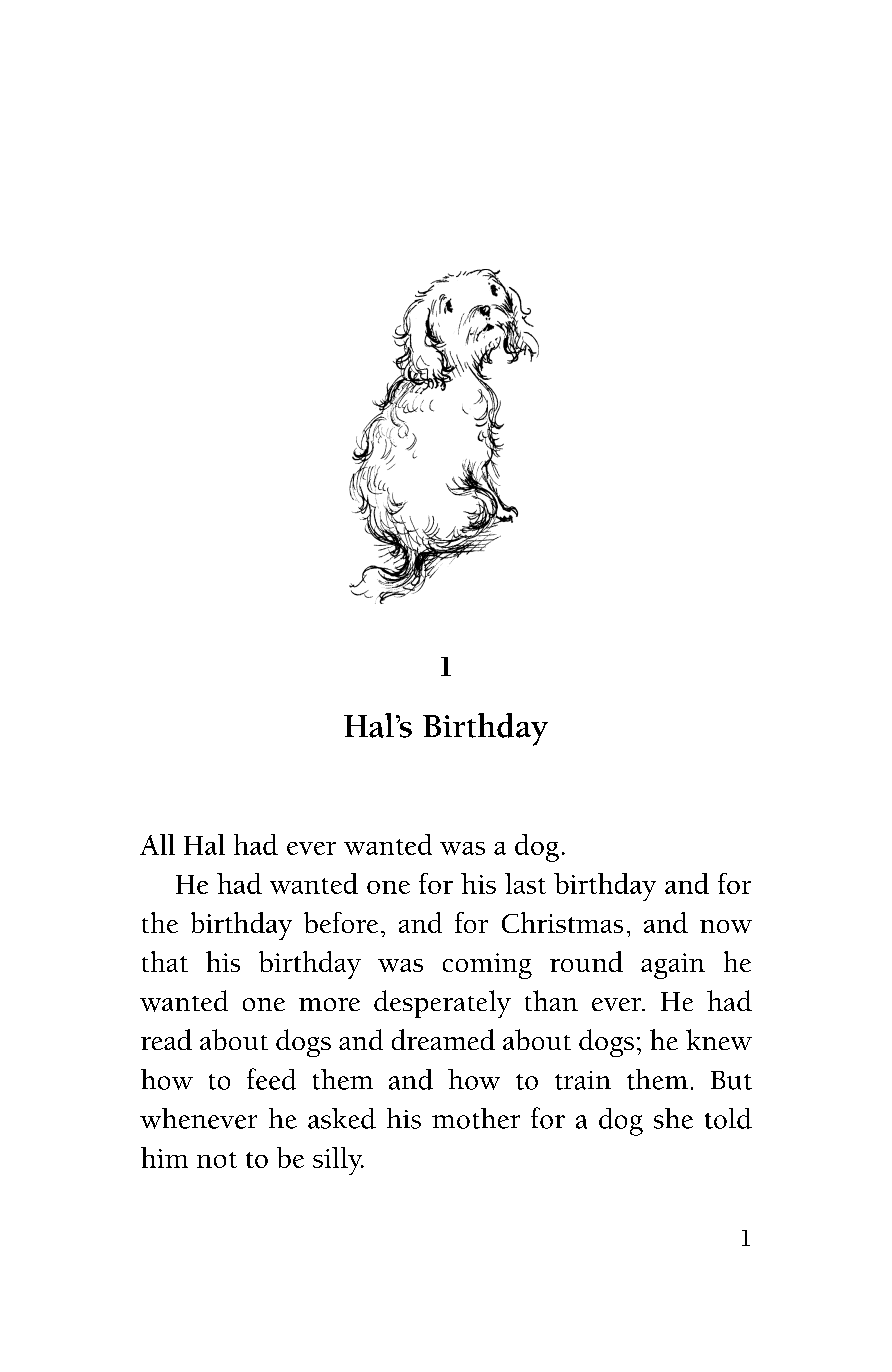  I want to click on than, so click(551, 1000).
